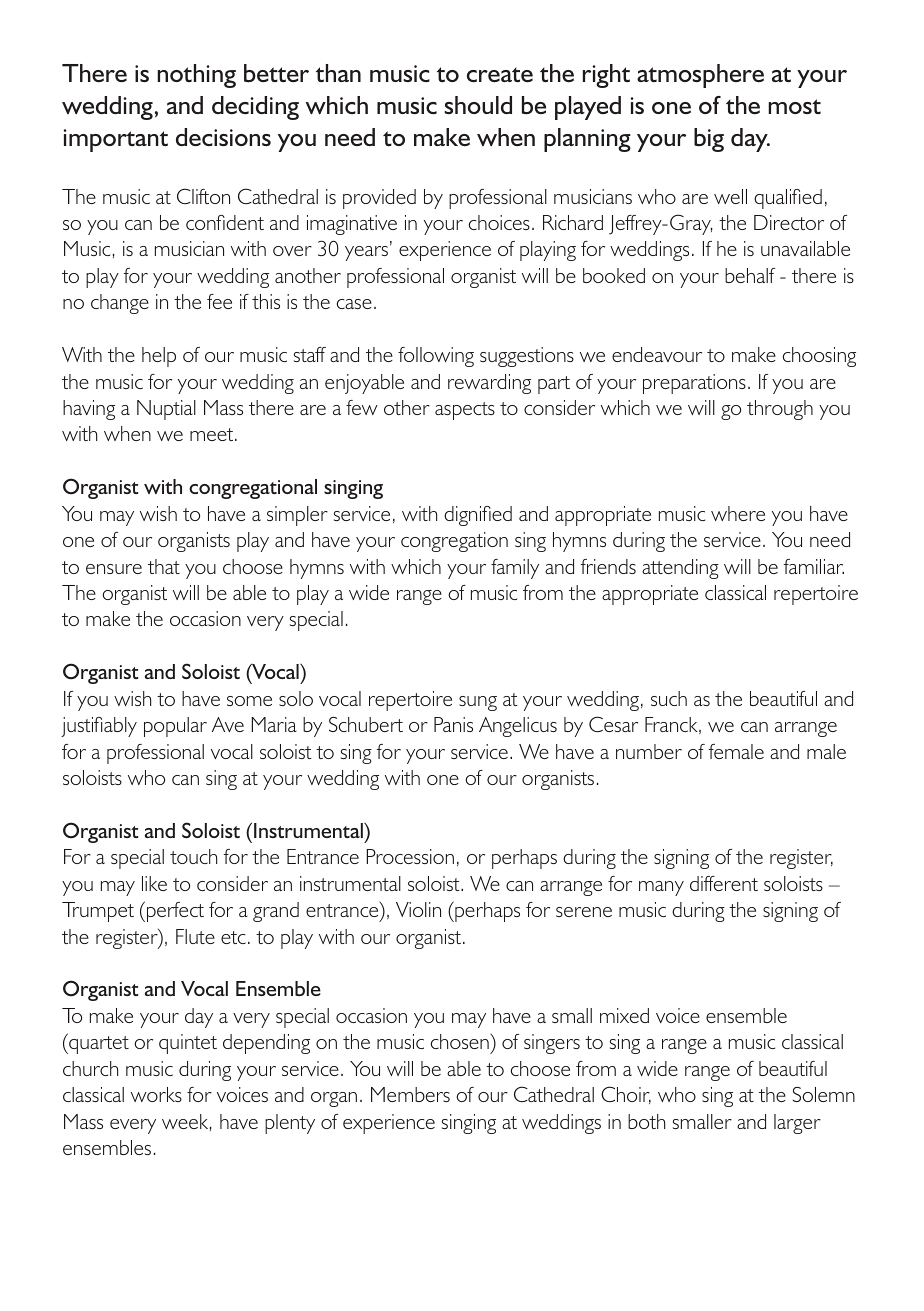 The image size is (924, 1311). I want to click on nothing, so click(196, 76).
